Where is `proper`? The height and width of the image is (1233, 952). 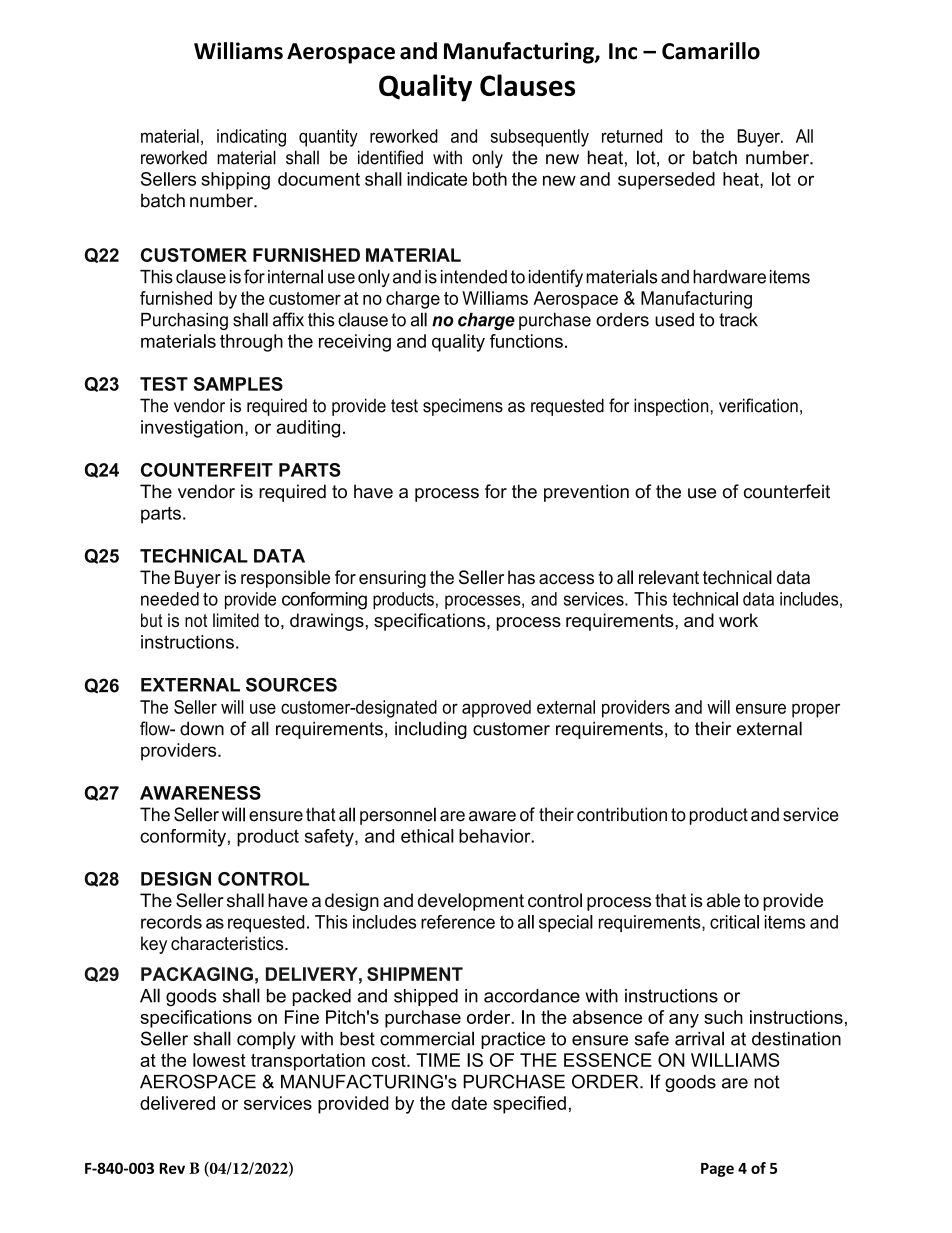
proper is located at coordinates (816, 710).
